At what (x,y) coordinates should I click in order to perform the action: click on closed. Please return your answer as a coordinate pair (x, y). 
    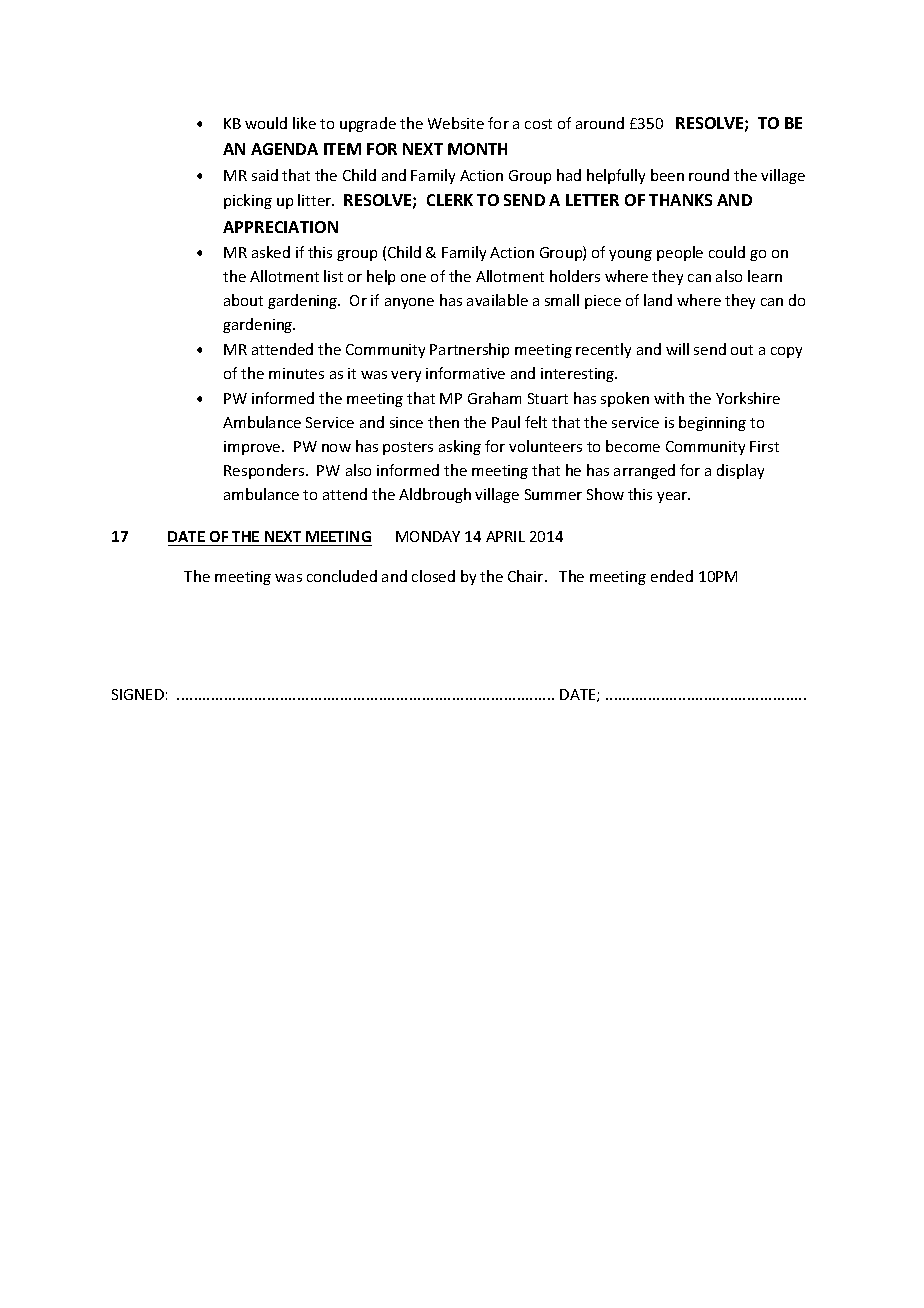
    Looking at the image, I should click on (433, 576).
